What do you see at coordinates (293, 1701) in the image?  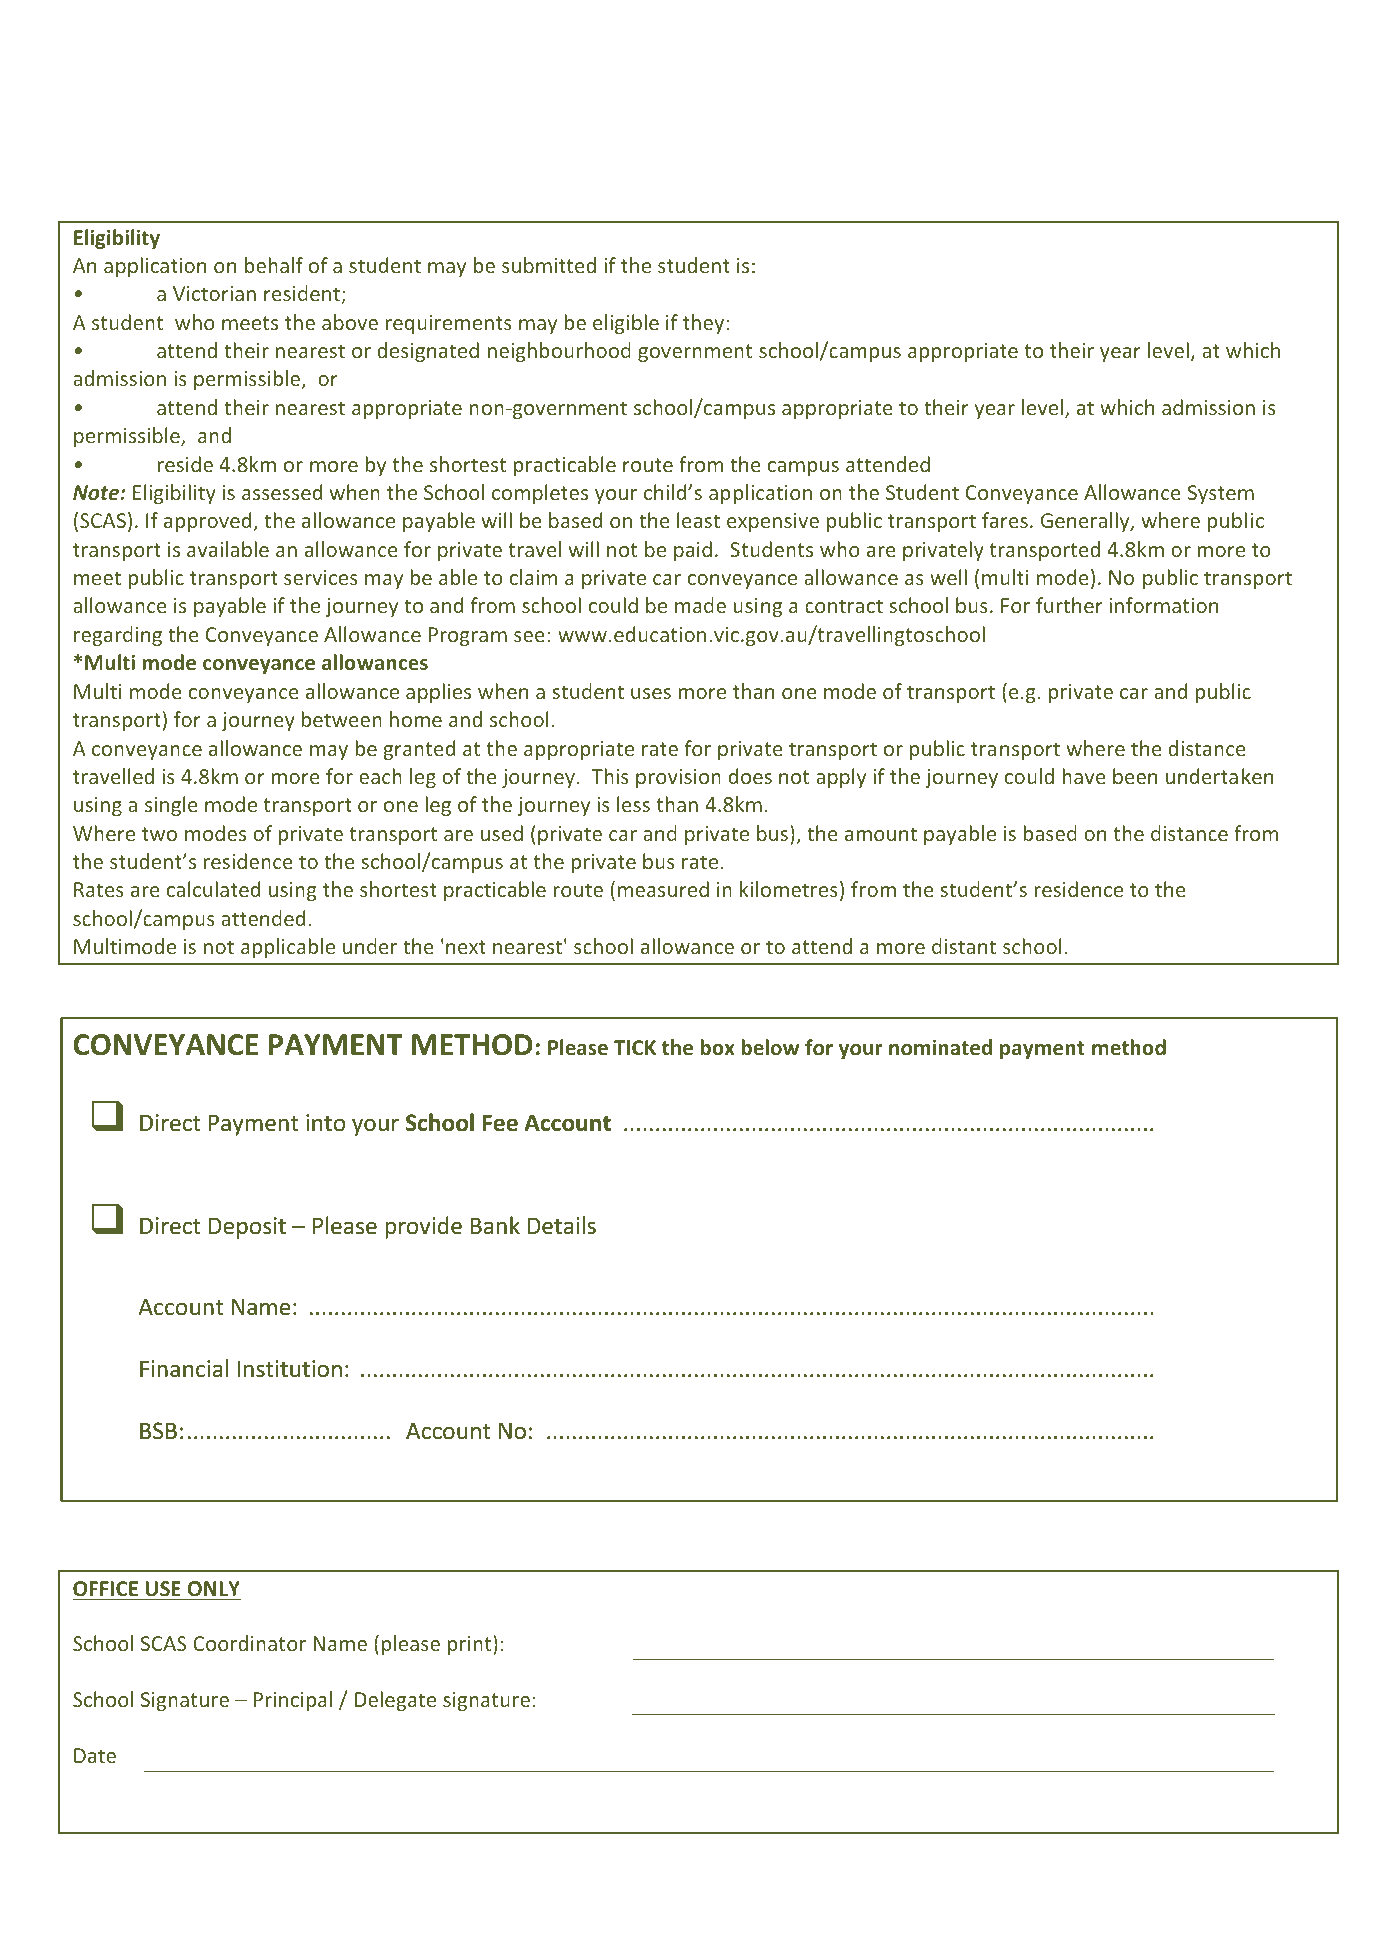 I see `Principal` at bounding box center [293, 1701].
